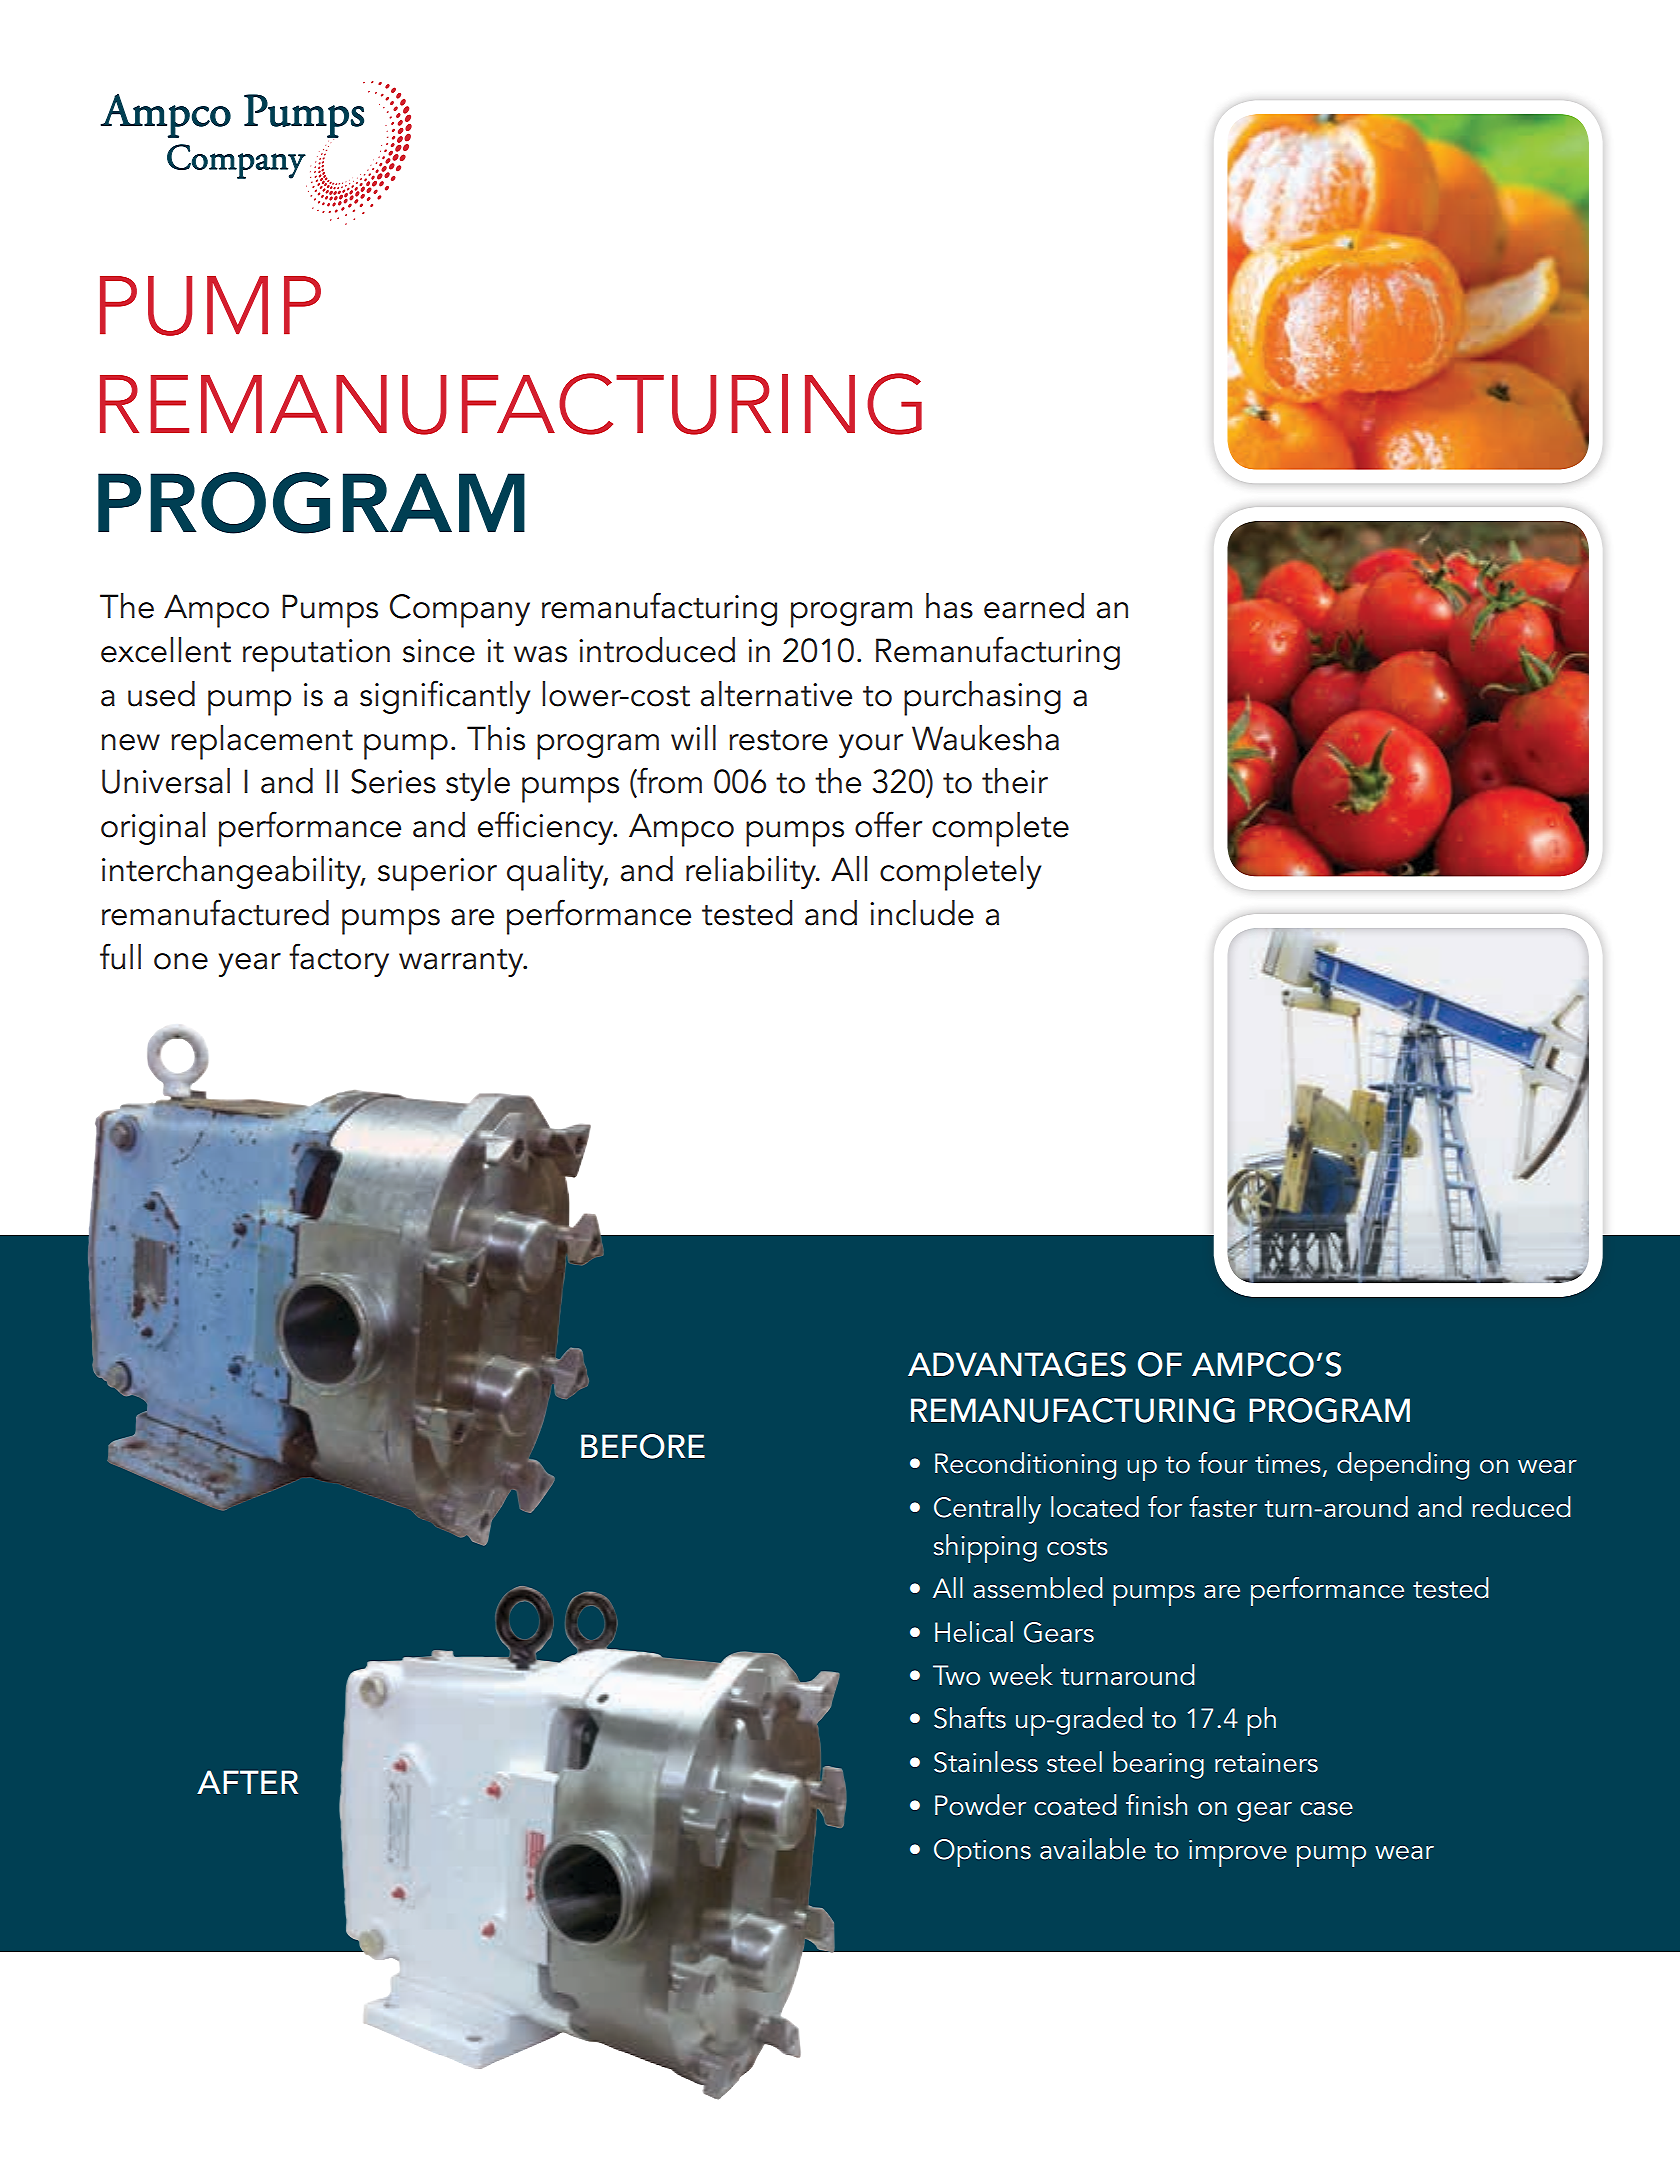 The image size is (1680, 2174). Describe the element at coordinates (247, 1782) in the screenshot. I see `AFTER` at that location.
